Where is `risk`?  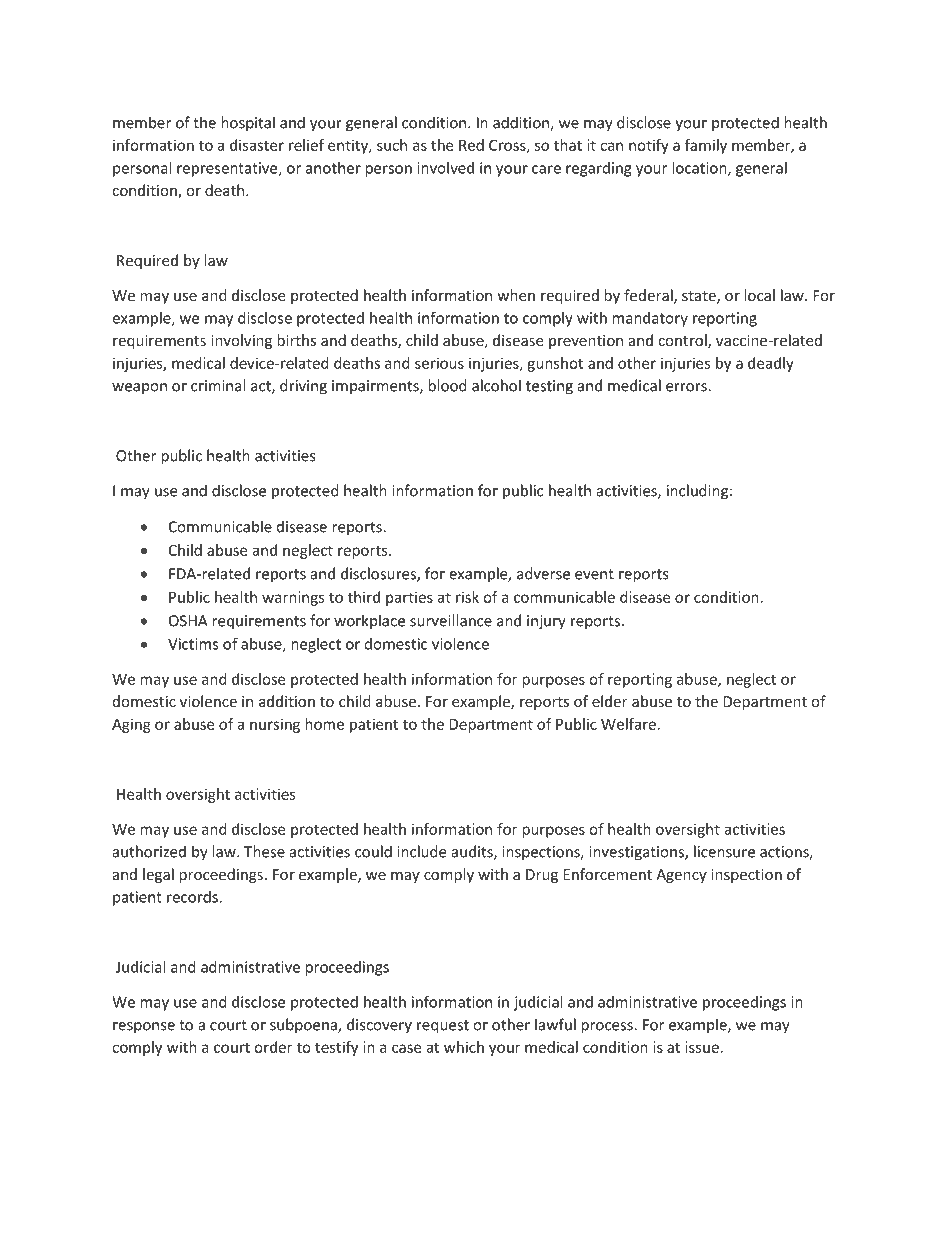 risk is located at coordinates (467, 597).
